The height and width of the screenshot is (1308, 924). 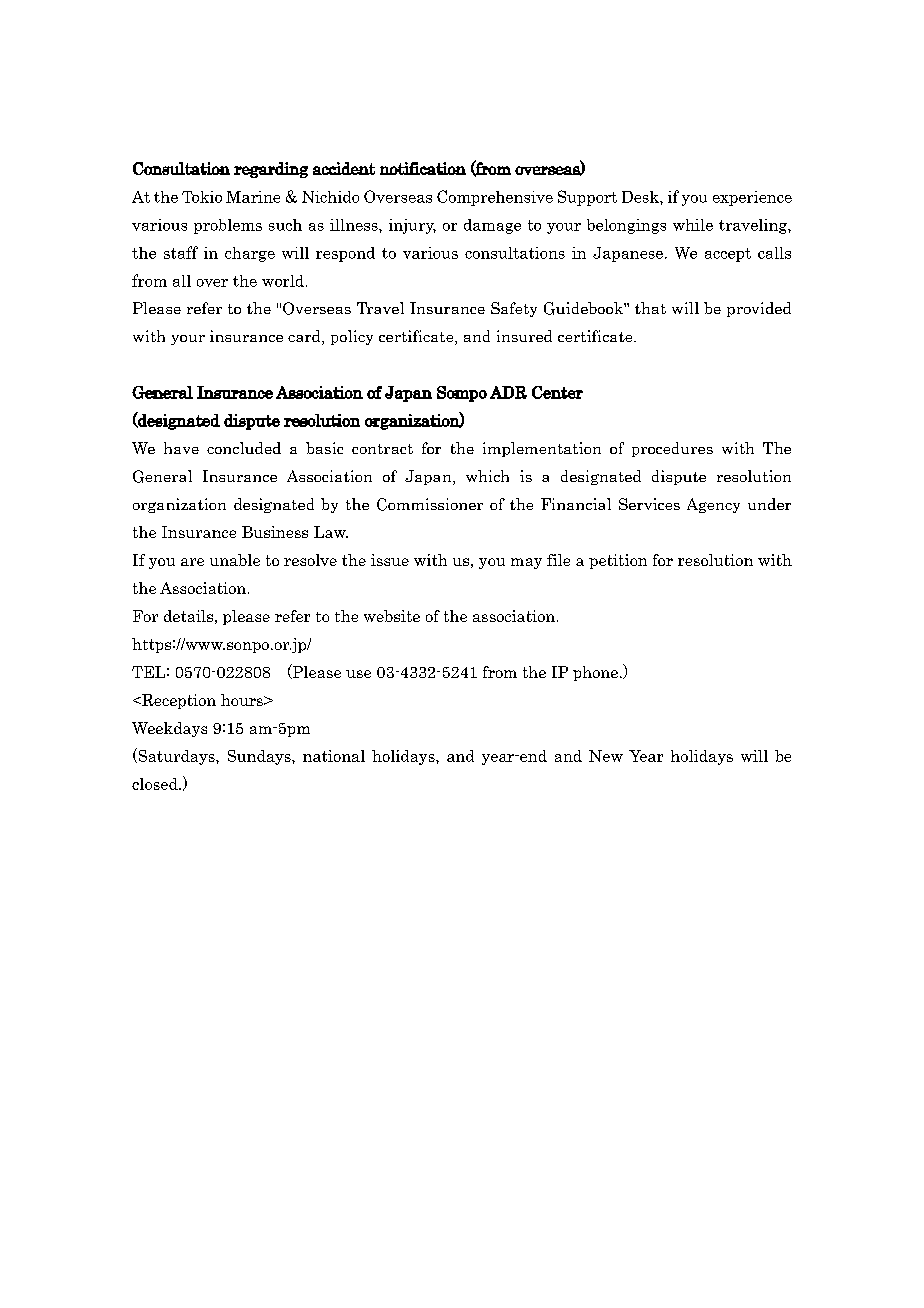 What do you see at coordinates (495, 198) in the screenshot?
I see `Comprehensive` at bounding box center [495, 198].
